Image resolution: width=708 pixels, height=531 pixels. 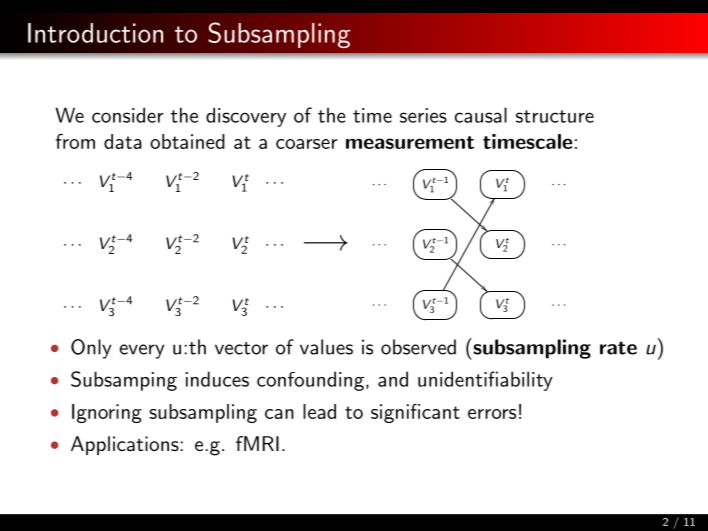 What do you see at coordinates (326, 347) in the screenshot?
I see `values` at bounding box center [326, 347].
